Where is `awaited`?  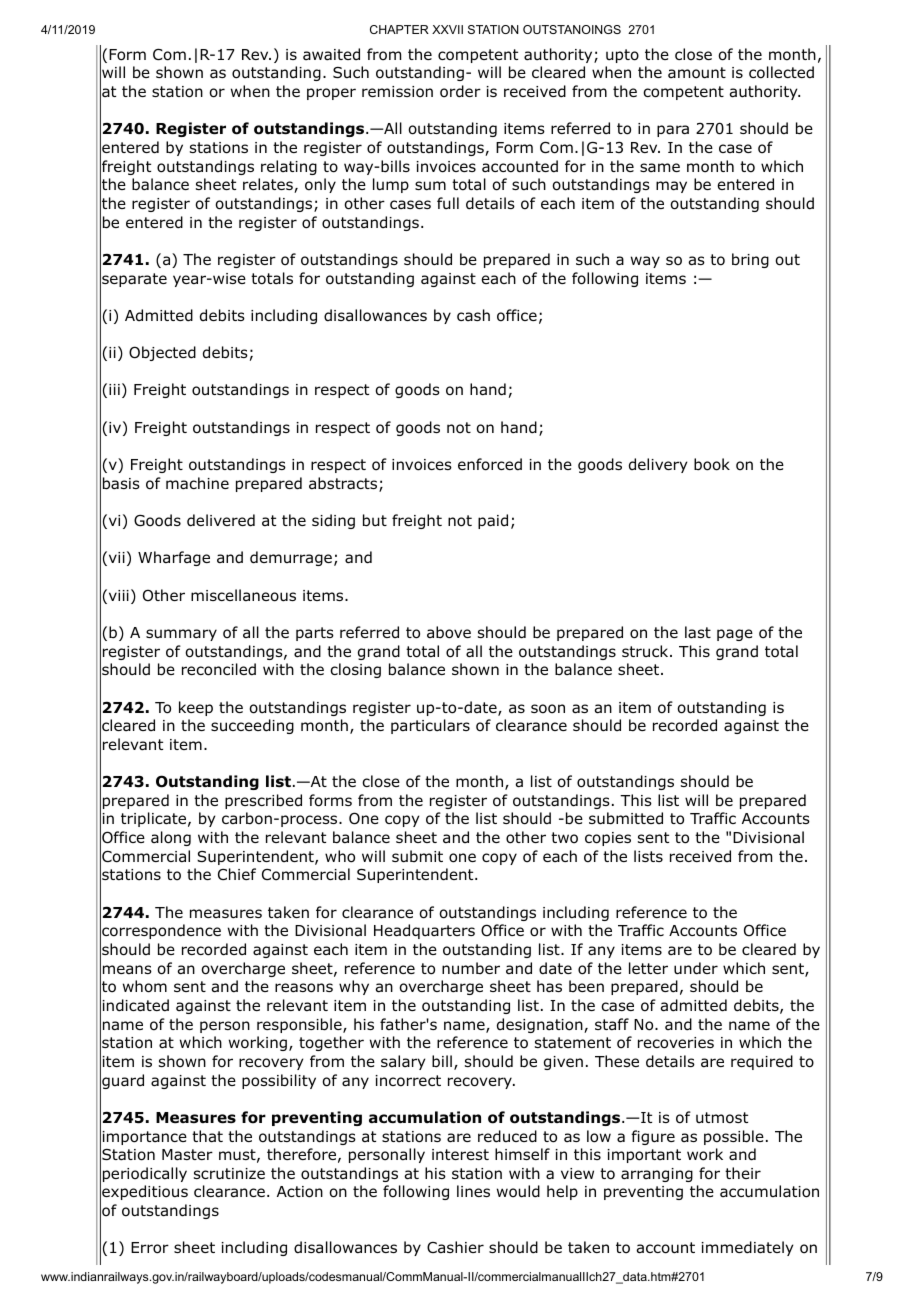 awaited is located at coordinates (331, 54).
